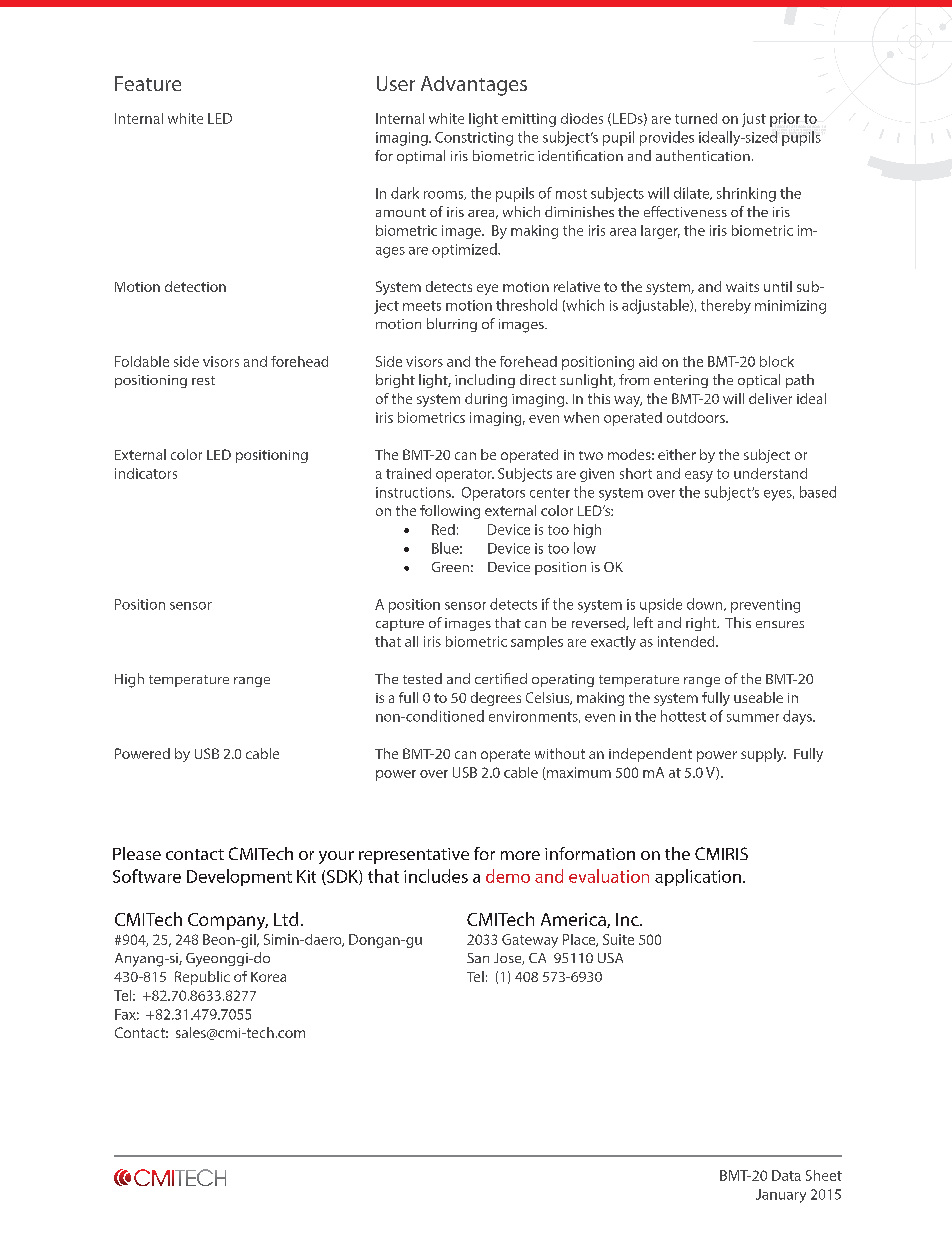 Image resolution: width=952 pixels, height=1233 pixels. What do you see at coordinates (474, 139) in the screenshot?
I see `Constricting` at bounding box center [474, 139].
